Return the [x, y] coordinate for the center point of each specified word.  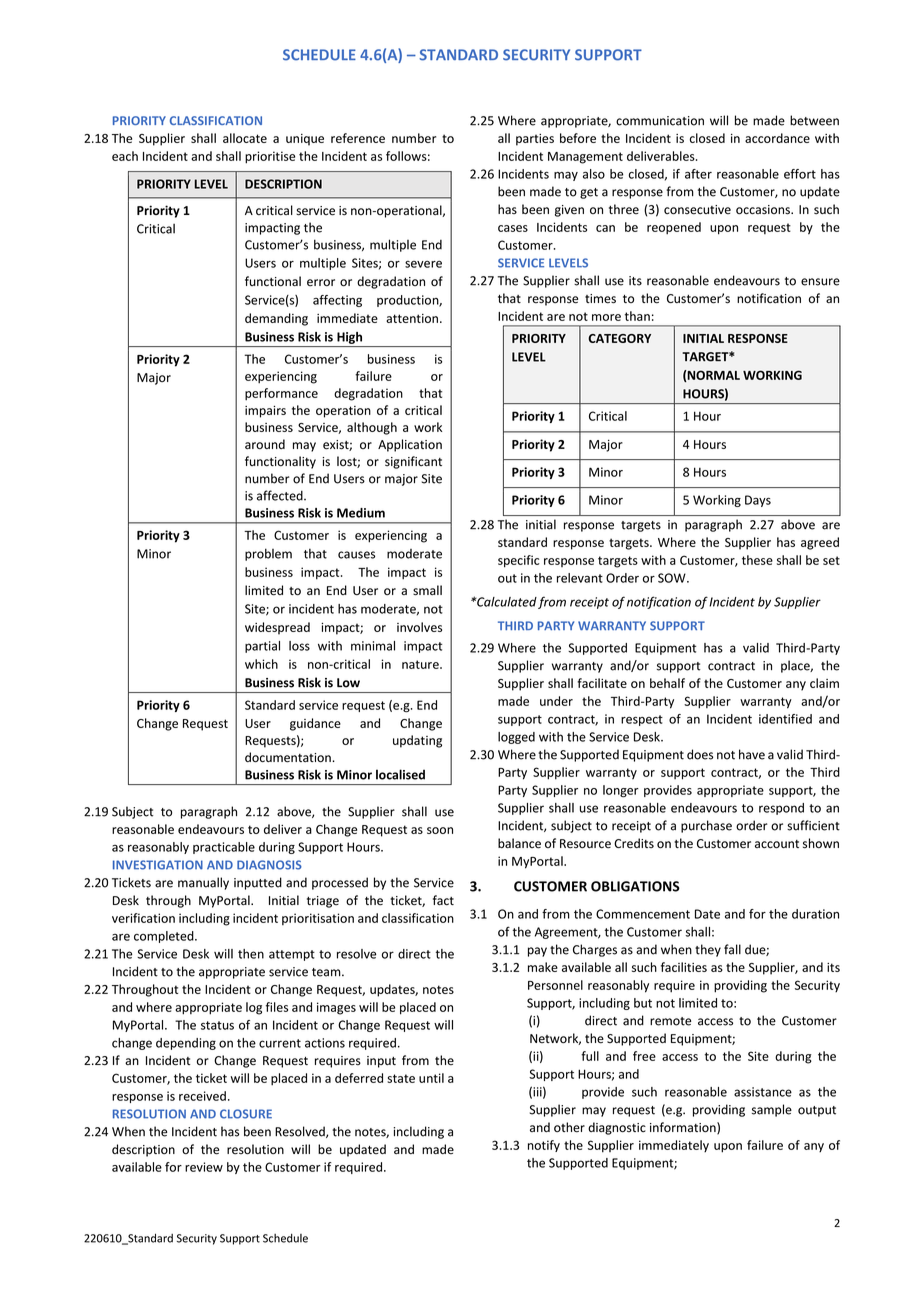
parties [535, 140]
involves [419, 627]
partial [262, 647]
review [204, 1167]
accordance [777, 138]
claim [824, 683]
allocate [245, 138]
